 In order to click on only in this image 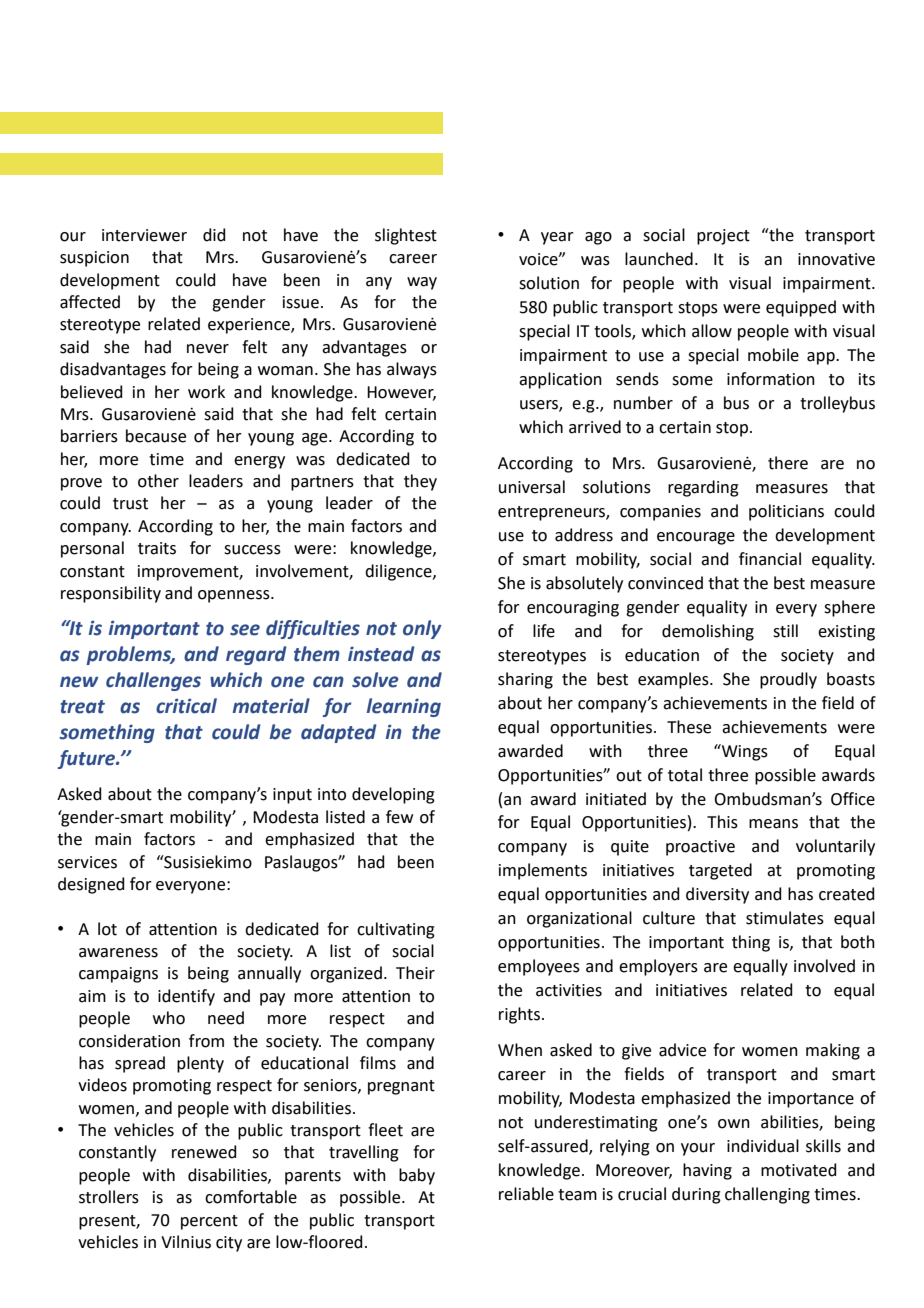, I will do `click(422, 629)`.
